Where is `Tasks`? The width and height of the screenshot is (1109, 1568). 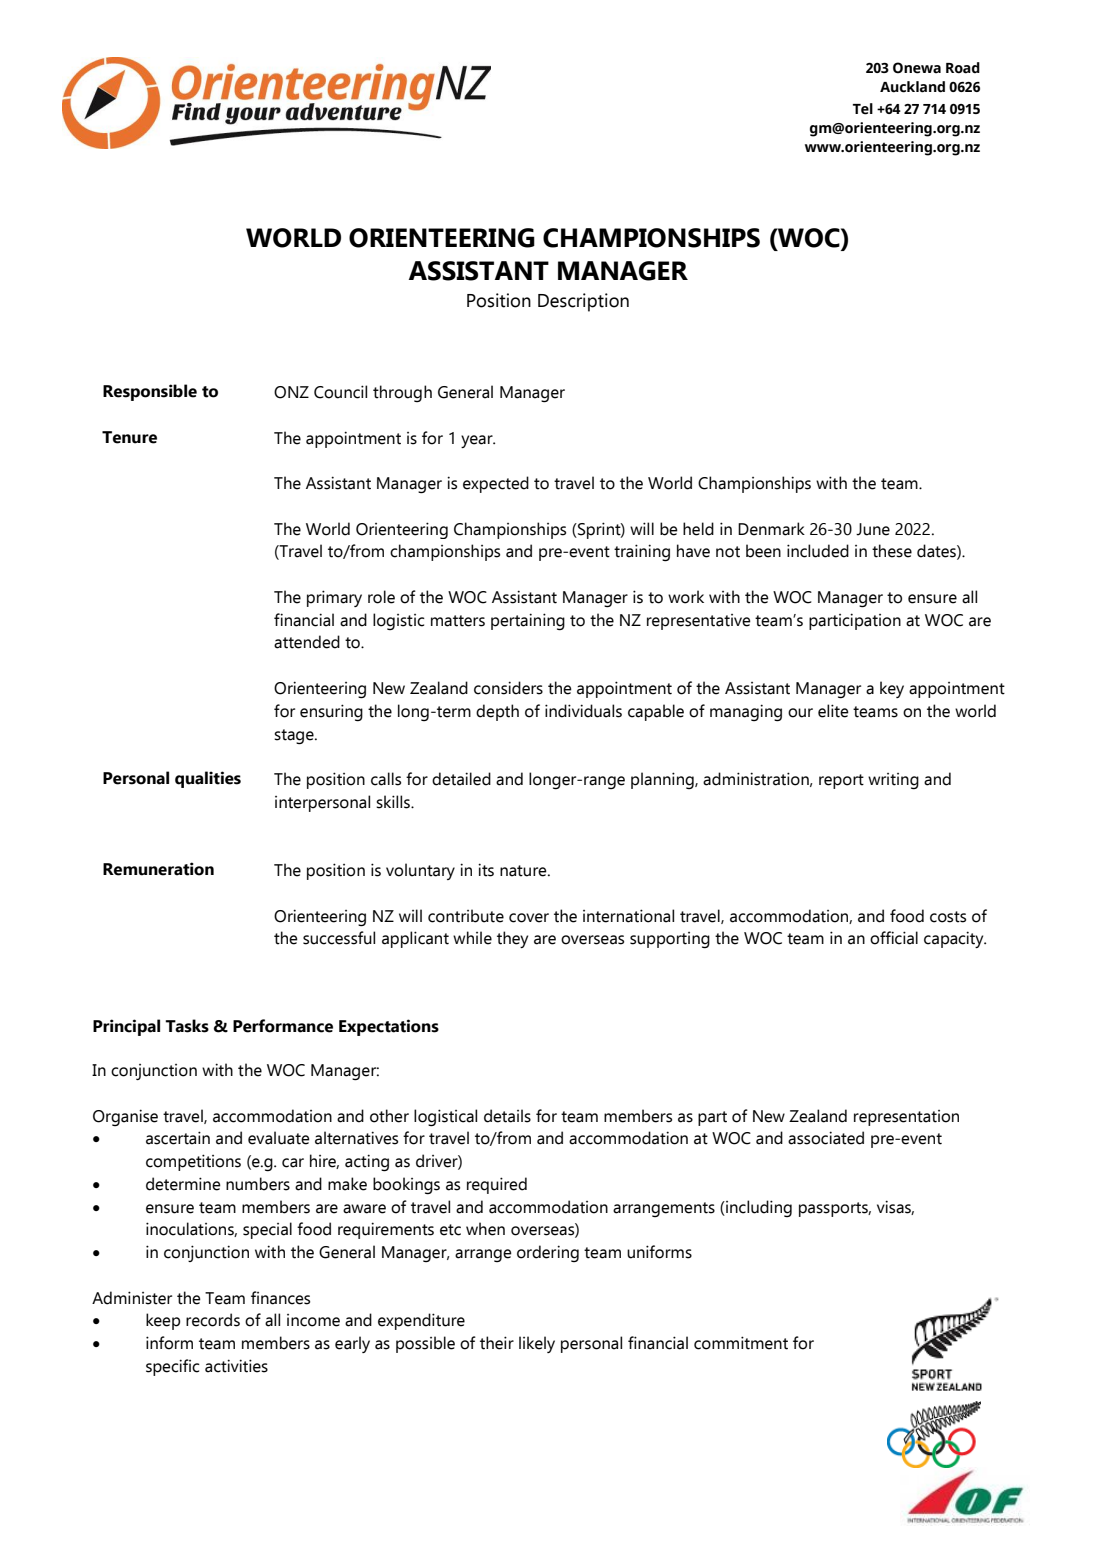 Tasks is located at coordinates (187, 1026).
